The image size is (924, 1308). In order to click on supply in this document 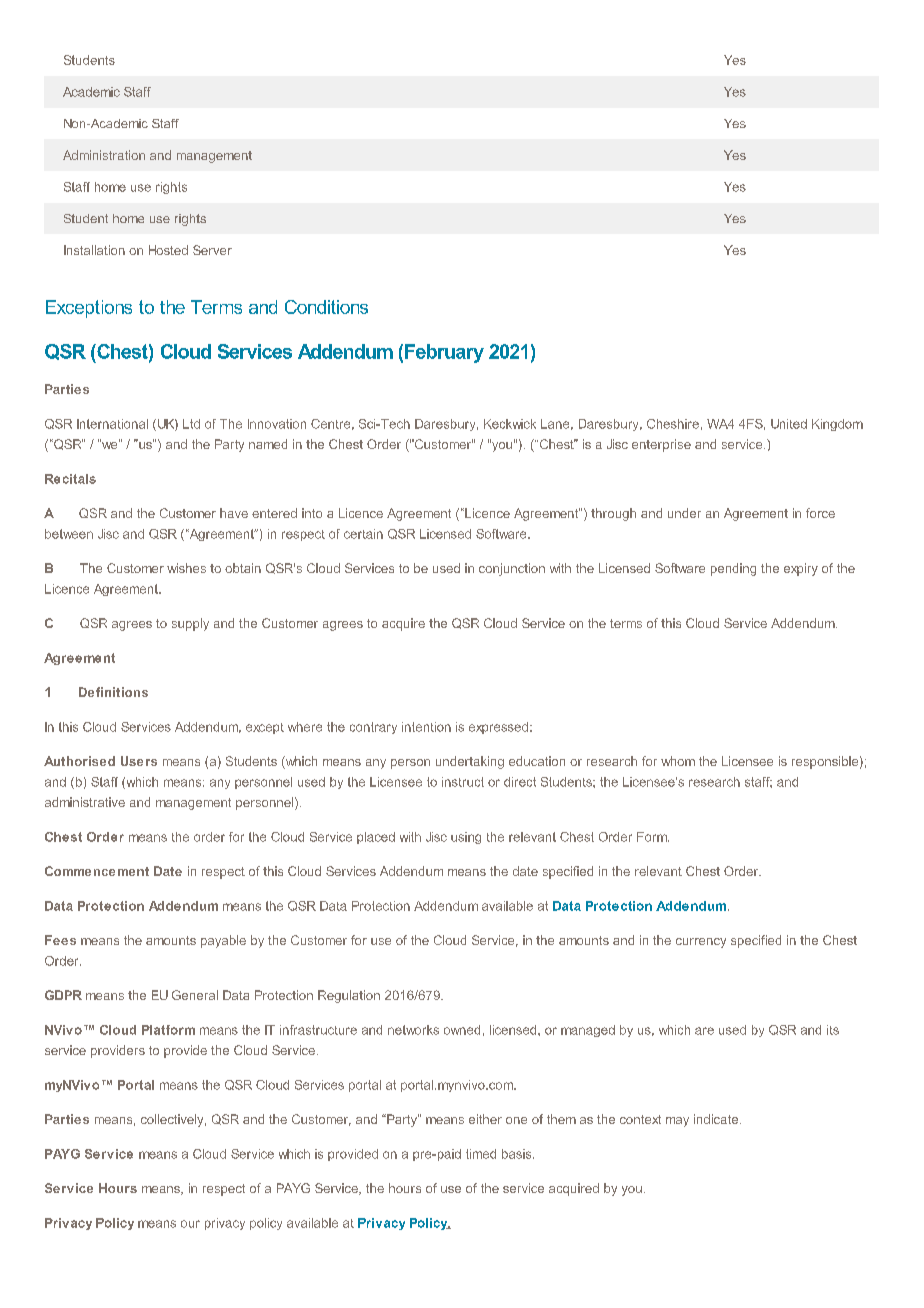, I will do `click(190, 624)`.
